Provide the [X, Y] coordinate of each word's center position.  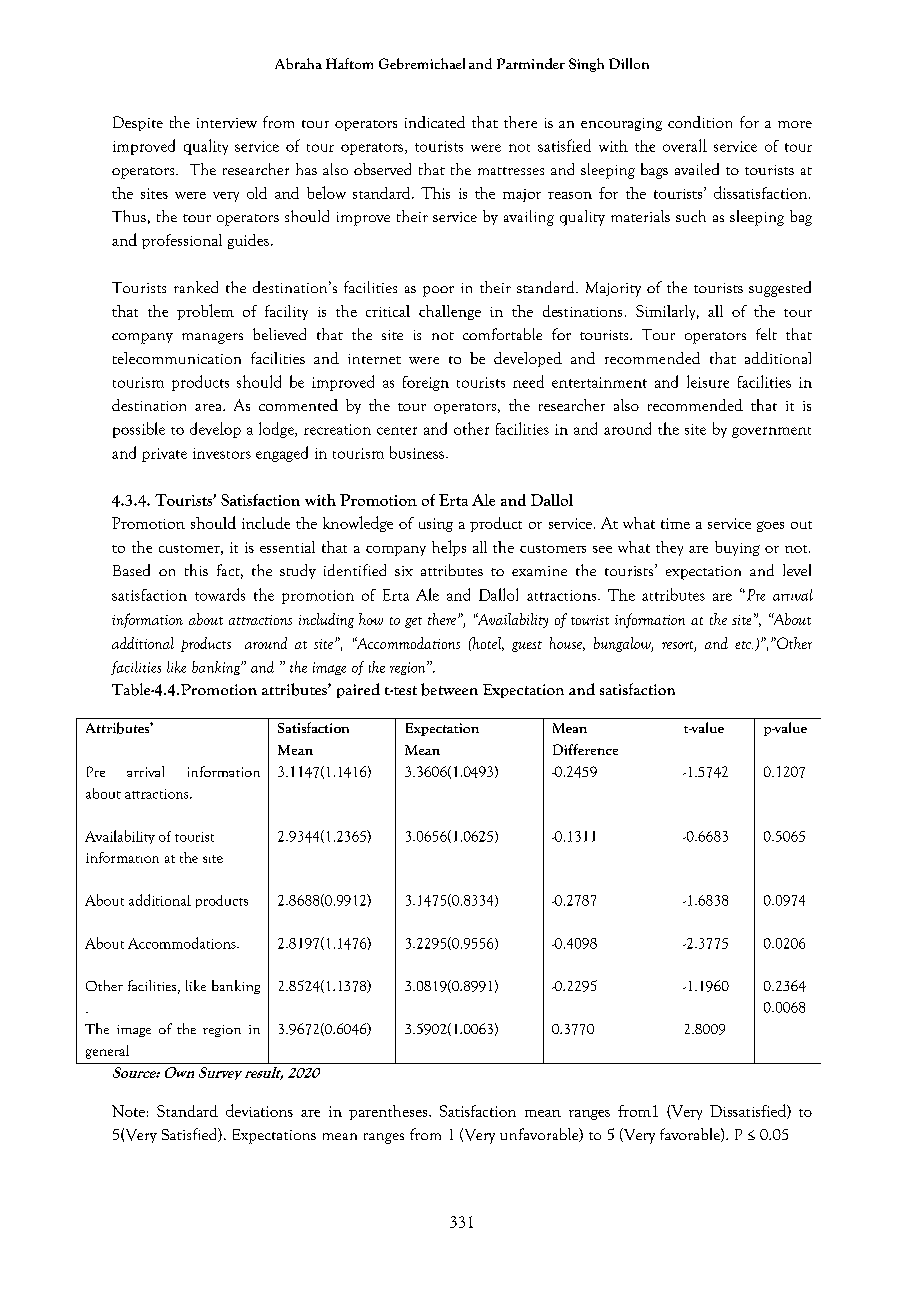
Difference [585, 749]
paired [358, 690]
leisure [708, 381]
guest [527, 646]
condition [700, 122]
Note [128, 1111]
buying [737, 548]
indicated [435, 122]
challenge [450, 312]
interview [227, 123]
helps [449, 548]
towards [220, 594]
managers [212, 338]
